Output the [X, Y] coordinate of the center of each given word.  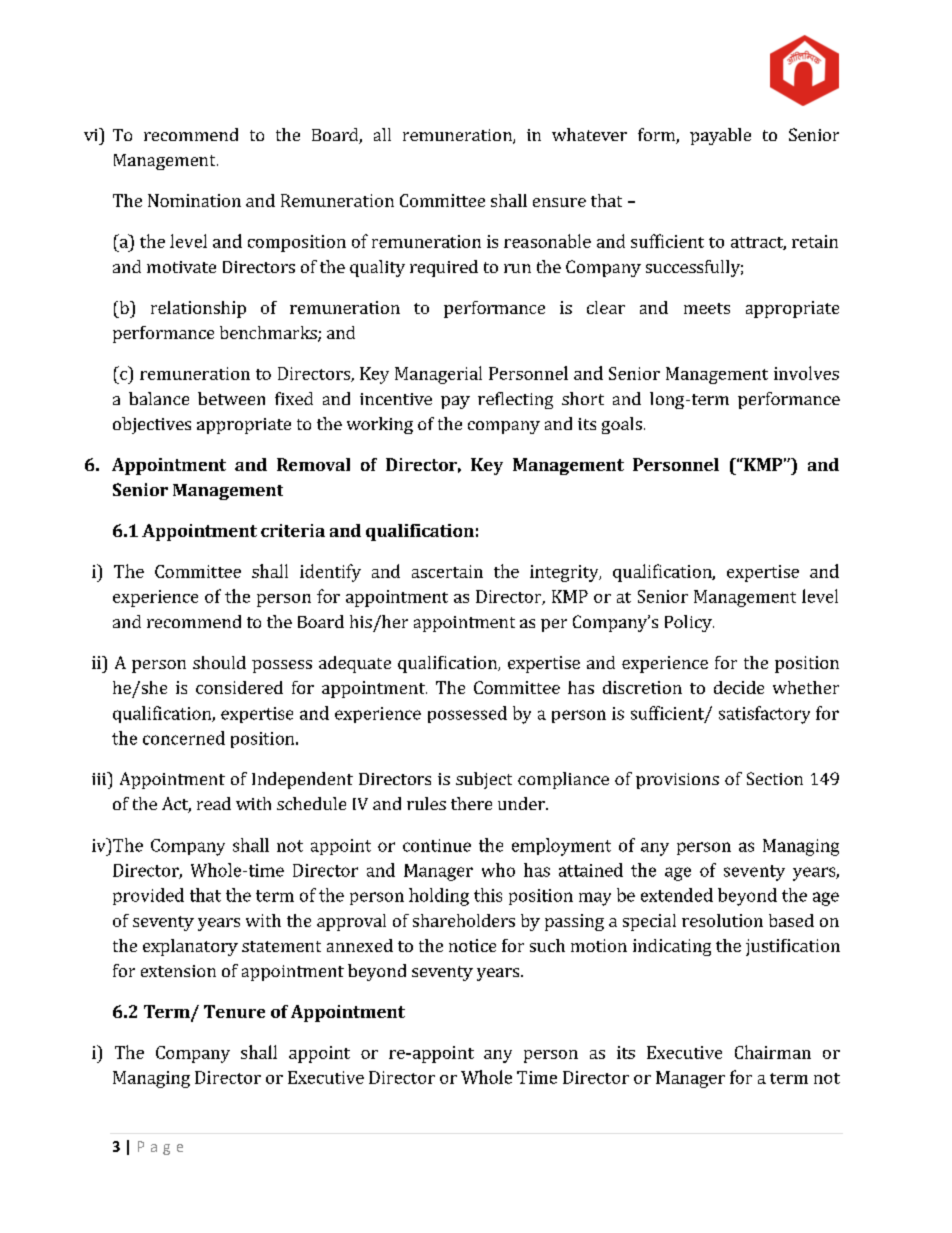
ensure [559, 202]
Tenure [234, 1011]
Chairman [773, 1052]
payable [720, 136]
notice [472, 945]
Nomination [194, 200]
